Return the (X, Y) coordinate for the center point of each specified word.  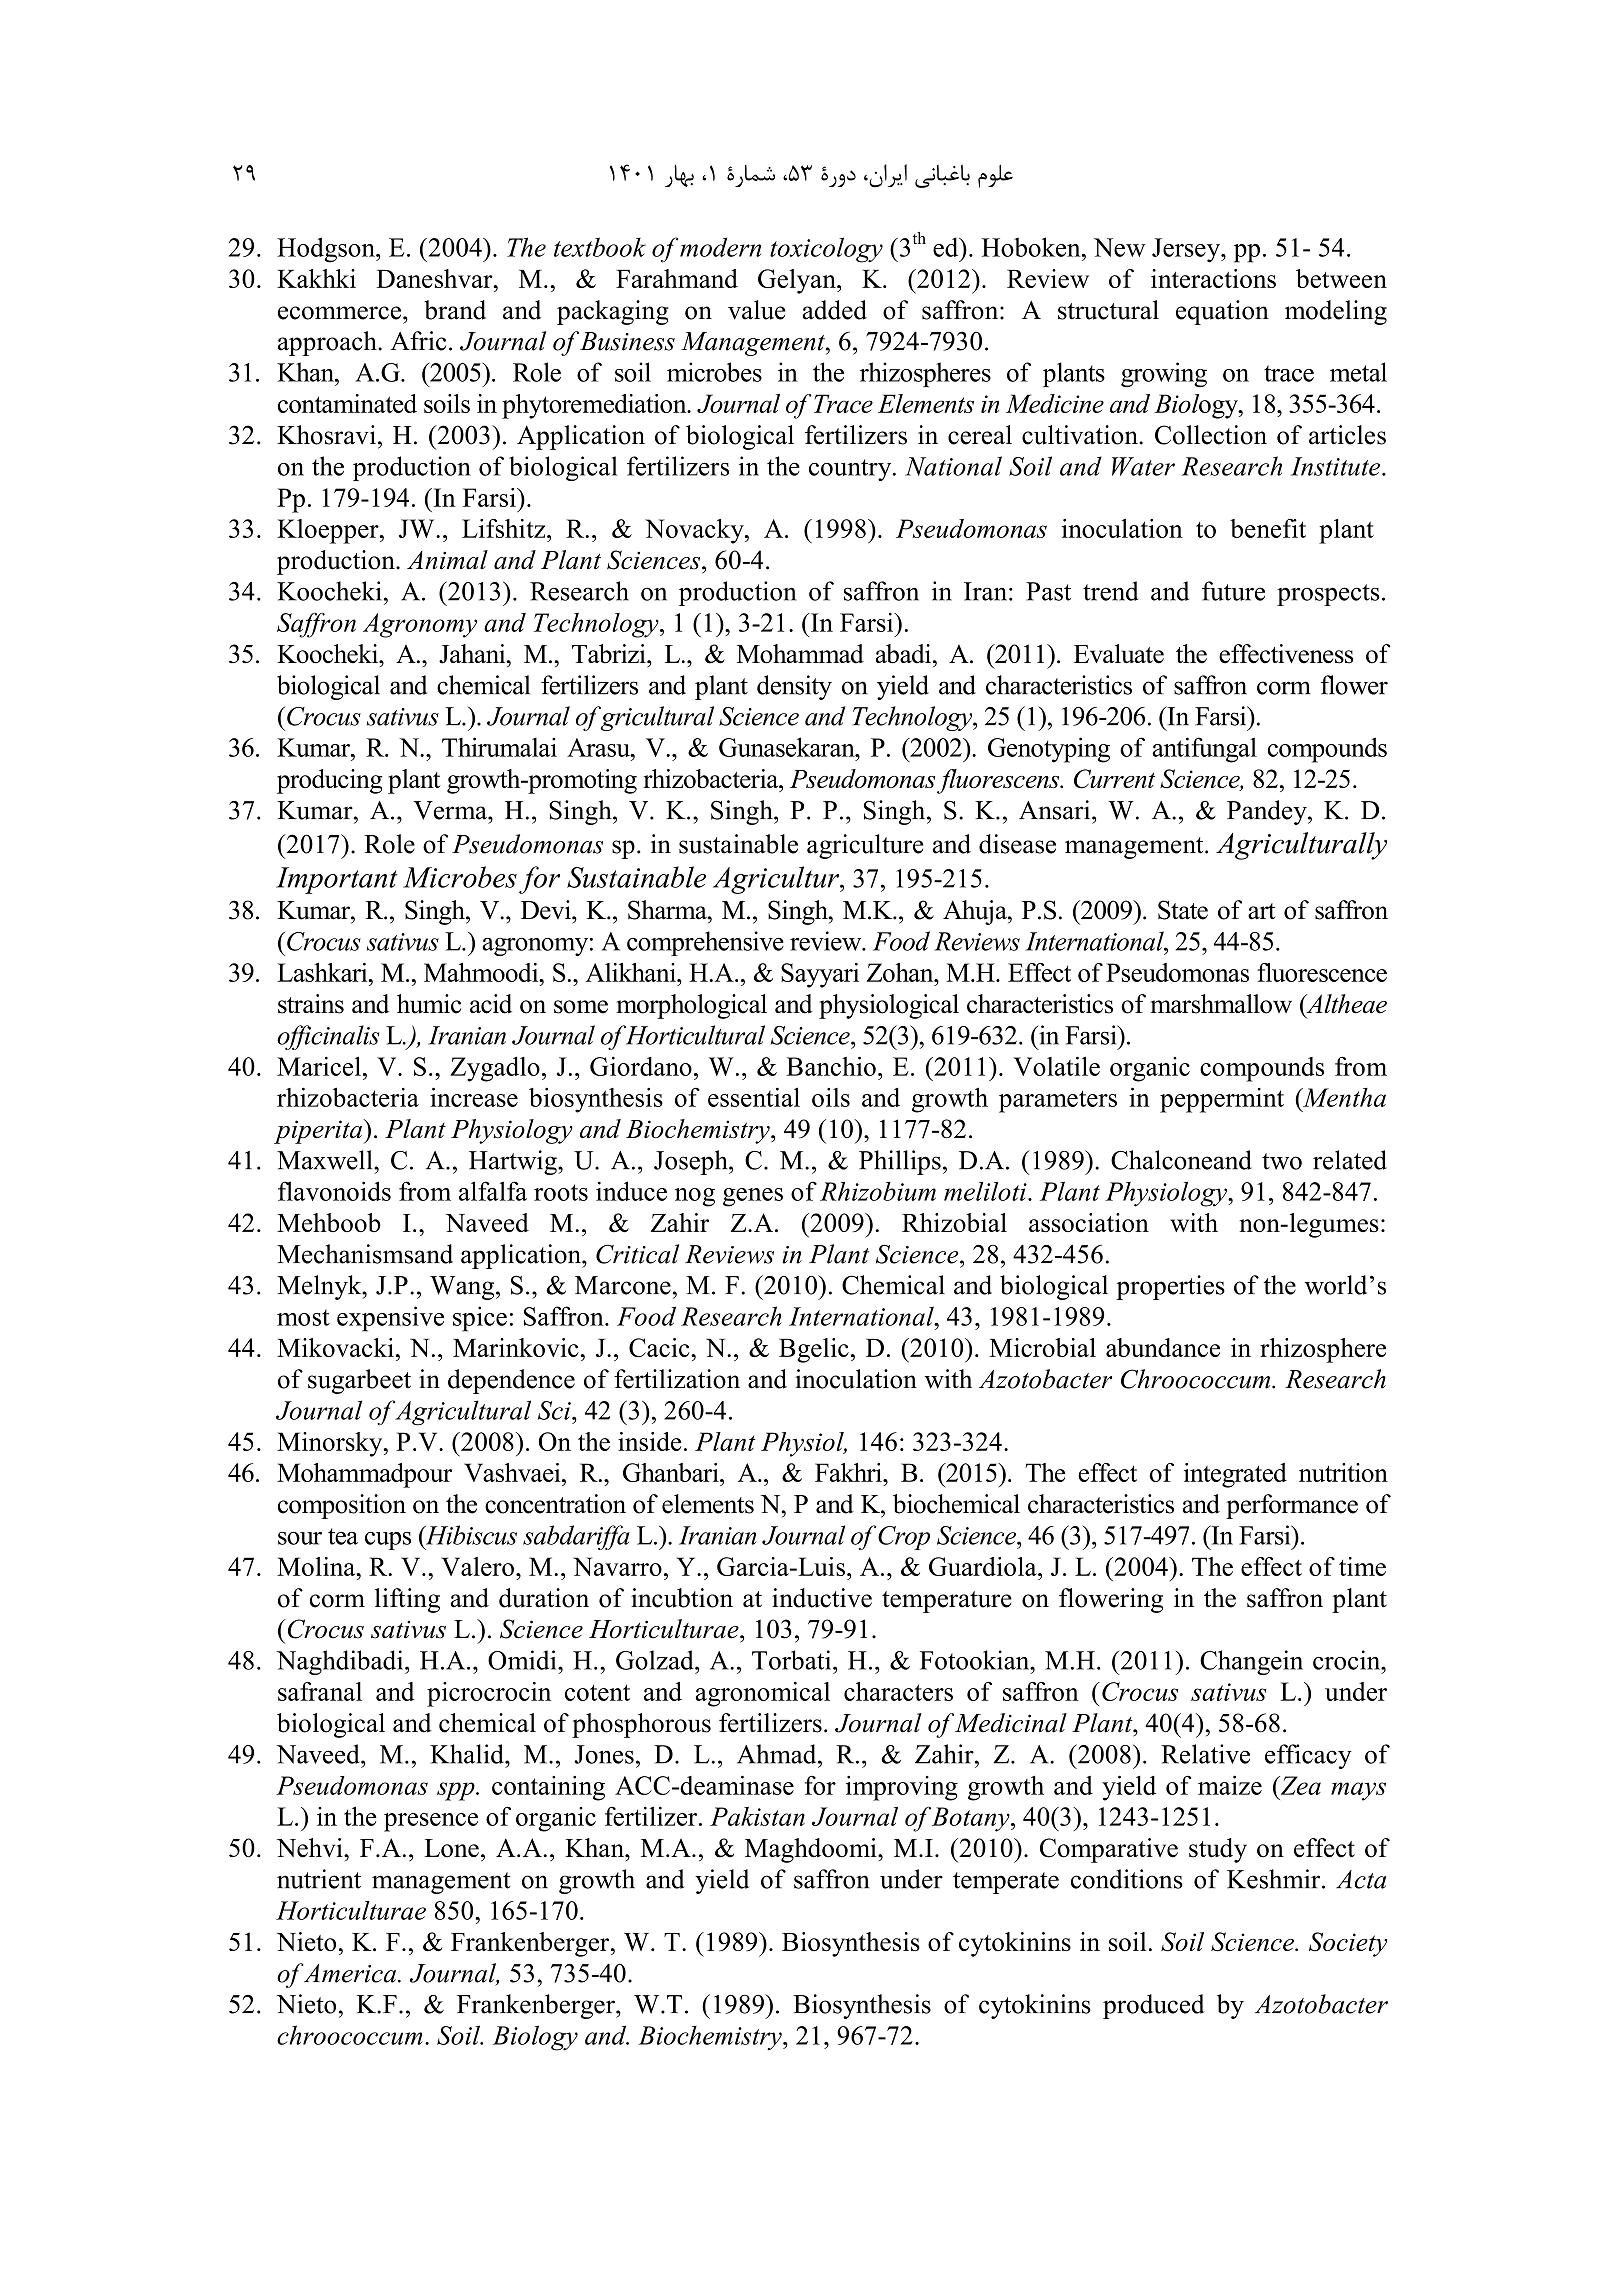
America (349, 1973)
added (834, 310)
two (1282, 1161)
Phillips (900, 1162)
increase (474, 1097)
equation (1222, 312)
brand (455, 310)
